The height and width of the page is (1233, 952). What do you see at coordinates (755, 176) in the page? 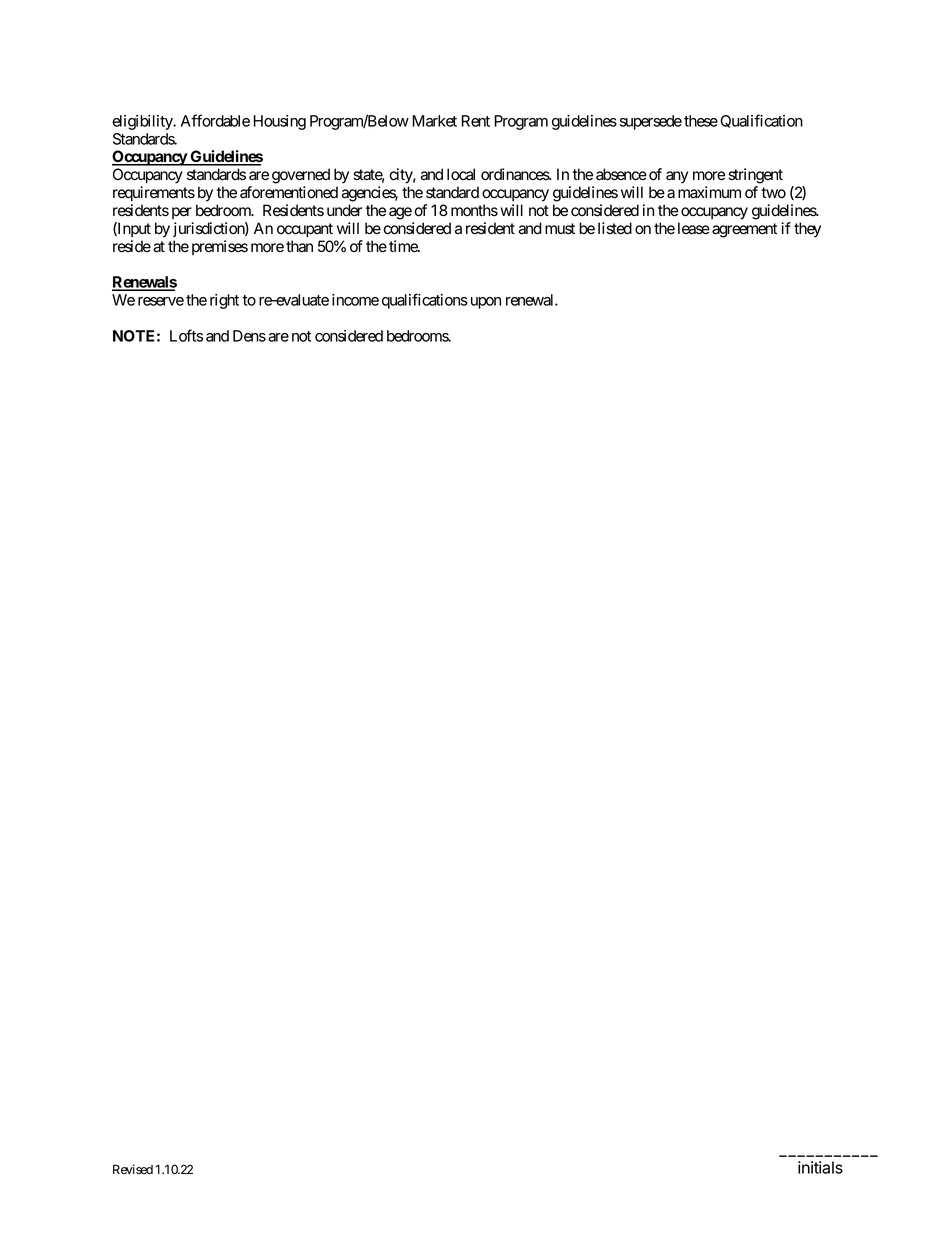
I see `stringent` at bounding box center [755, 176].
